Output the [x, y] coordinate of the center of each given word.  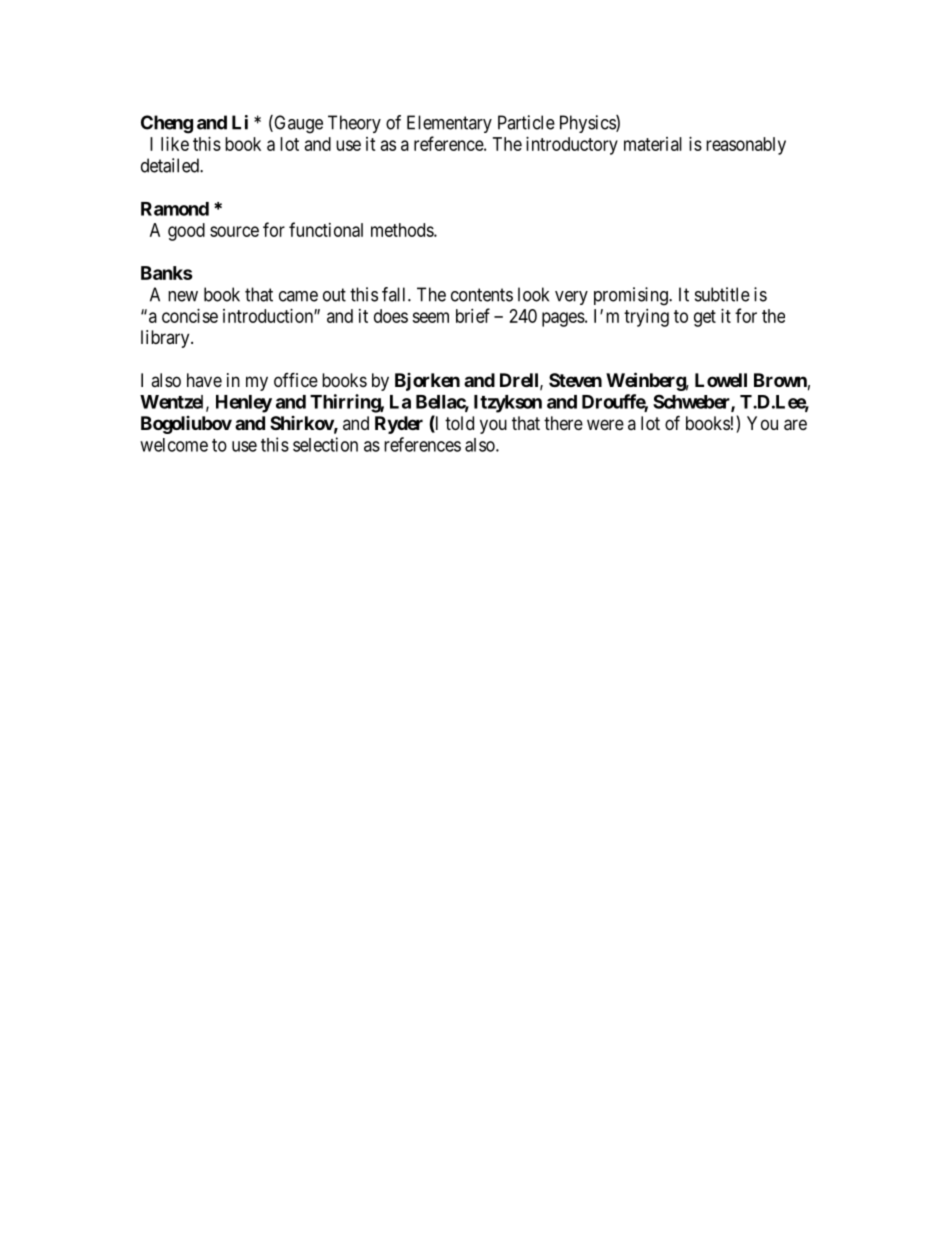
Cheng [167, 124]
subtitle [722, 294]
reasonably [746, 146]
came [298, 296]
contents [482, 295]
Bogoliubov [186, 425]
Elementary [449, 124]
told [459, 423]
